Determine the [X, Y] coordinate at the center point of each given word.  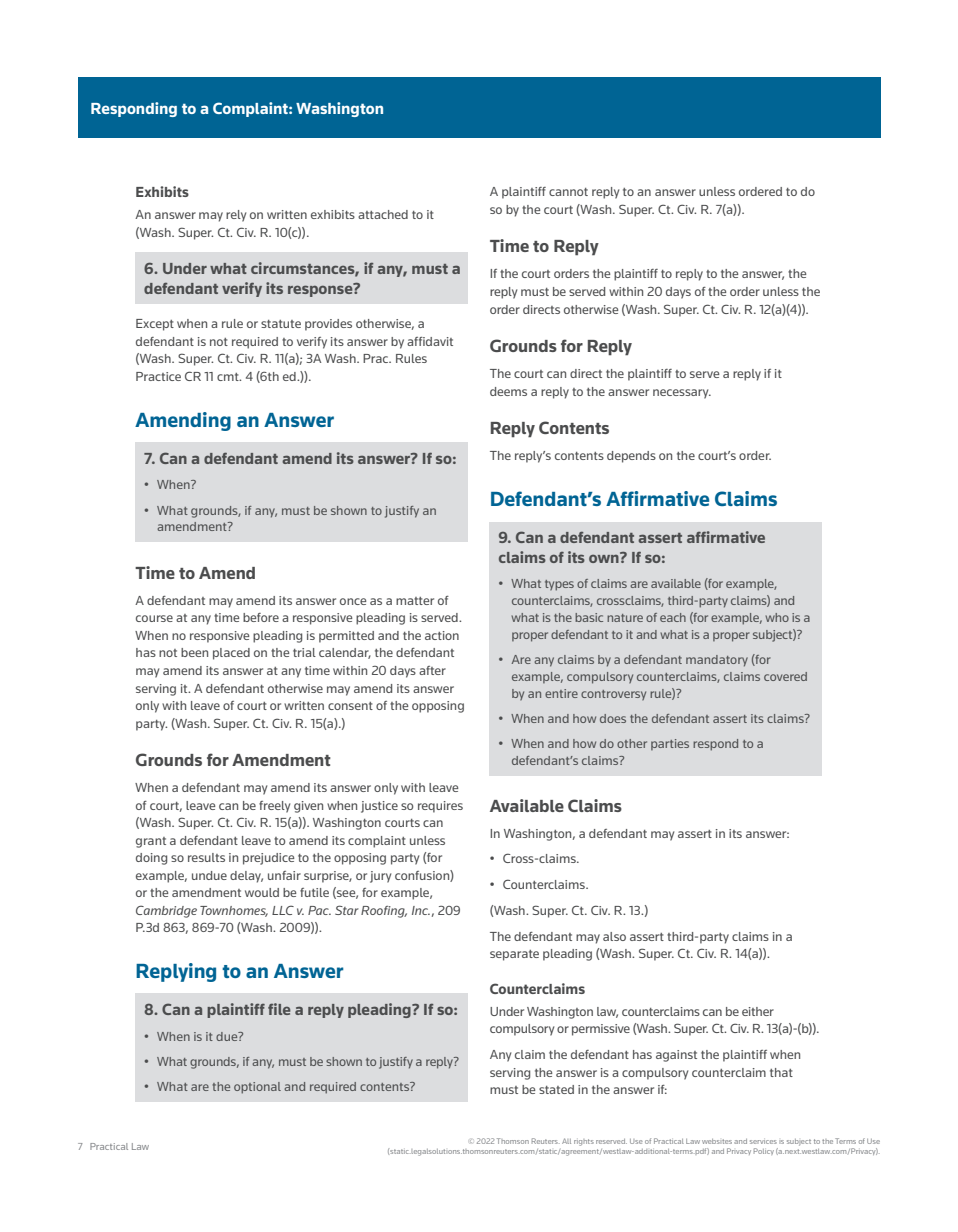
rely [236, 216]
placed [231, 654]
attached [383, 214]
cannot [568, 192]
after [432, 670]
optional [257, 1088]
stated [556, 1089]
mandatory [717, 661]
